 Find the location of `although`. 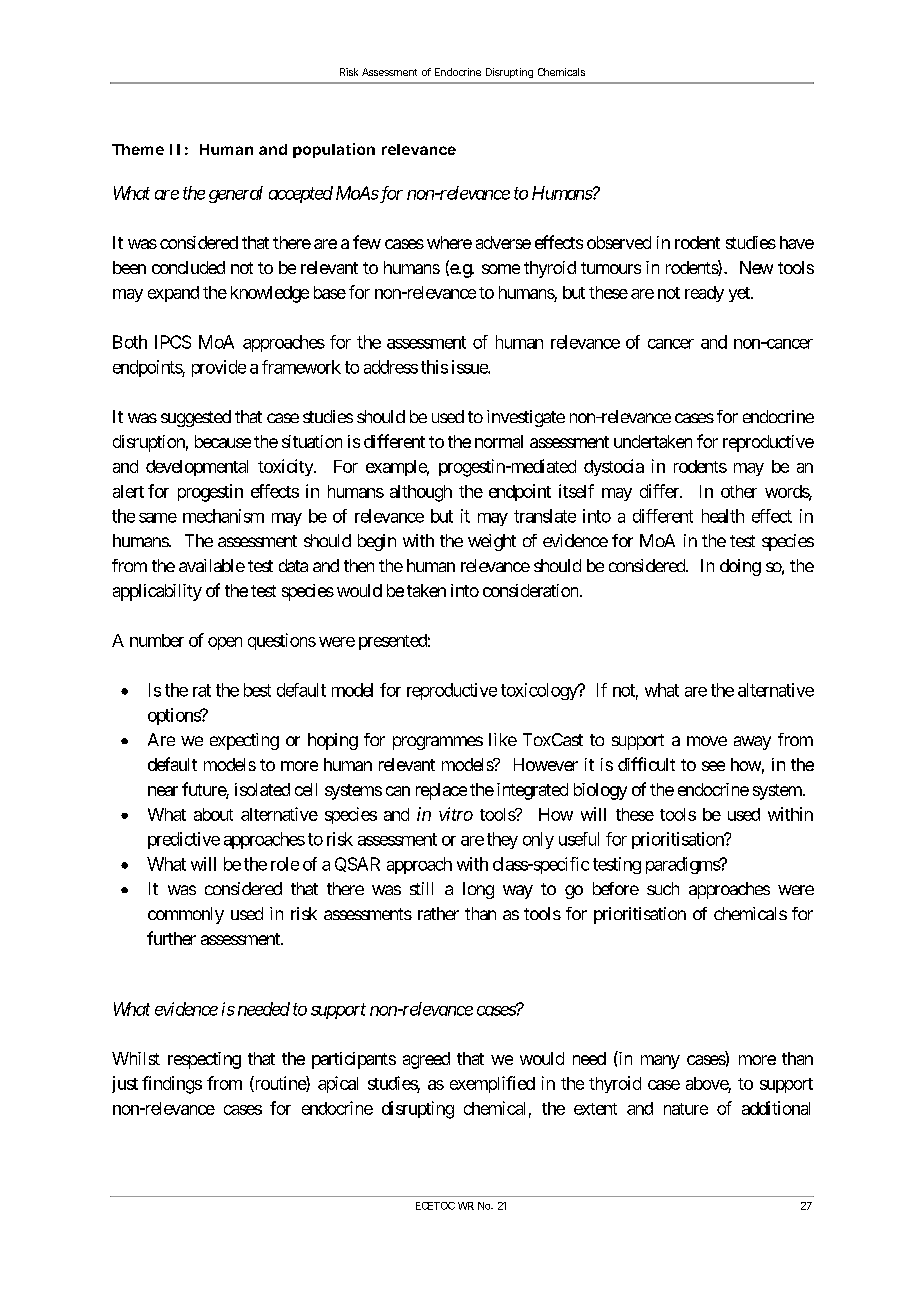

although is located at coordinates (421, 493).
